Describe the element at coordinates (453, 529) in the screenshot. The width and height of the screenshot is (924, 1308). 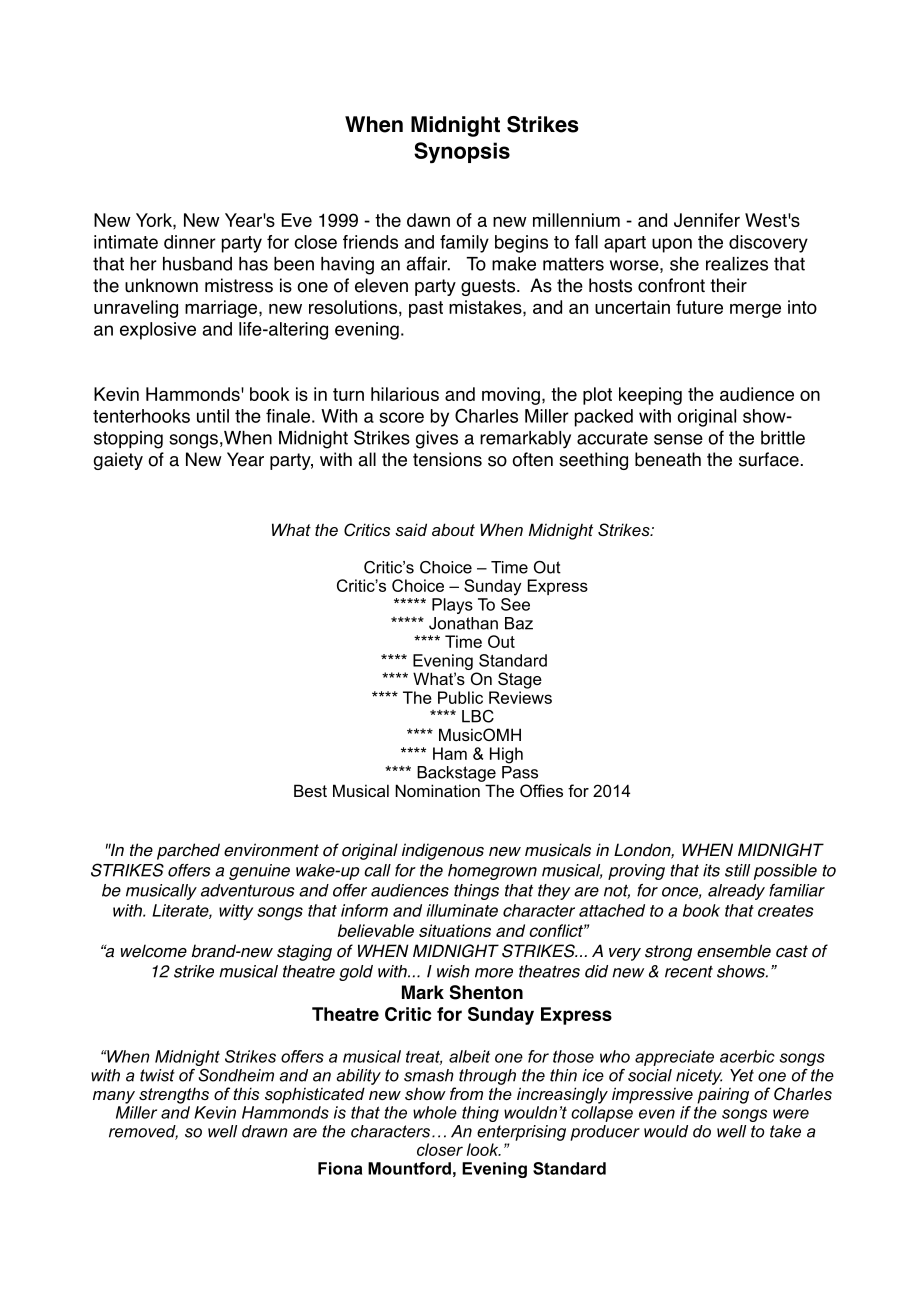
I see `about` at that location.
